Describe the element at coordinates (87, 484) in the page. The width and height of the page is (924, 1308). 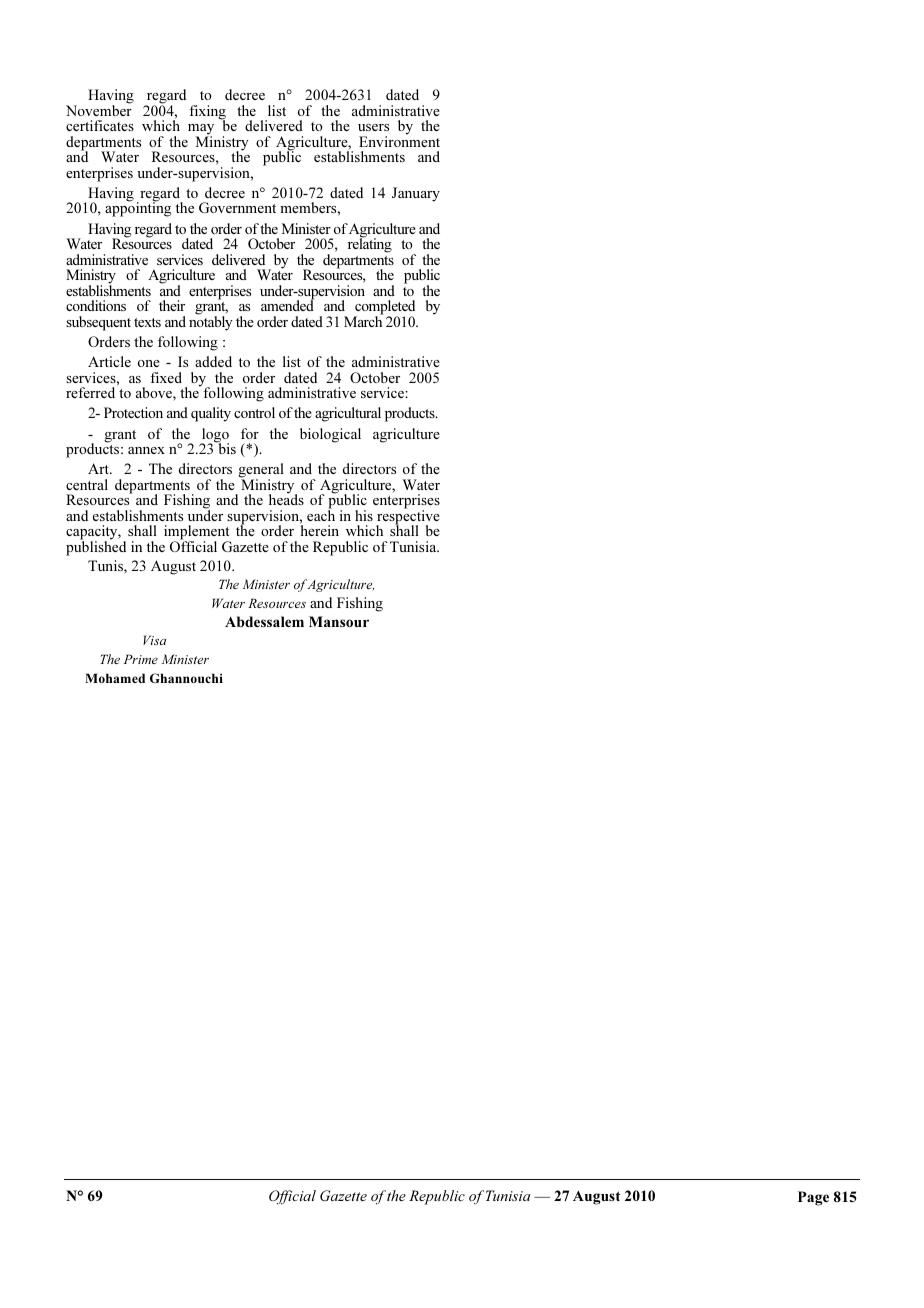
I see `central` at that location.
